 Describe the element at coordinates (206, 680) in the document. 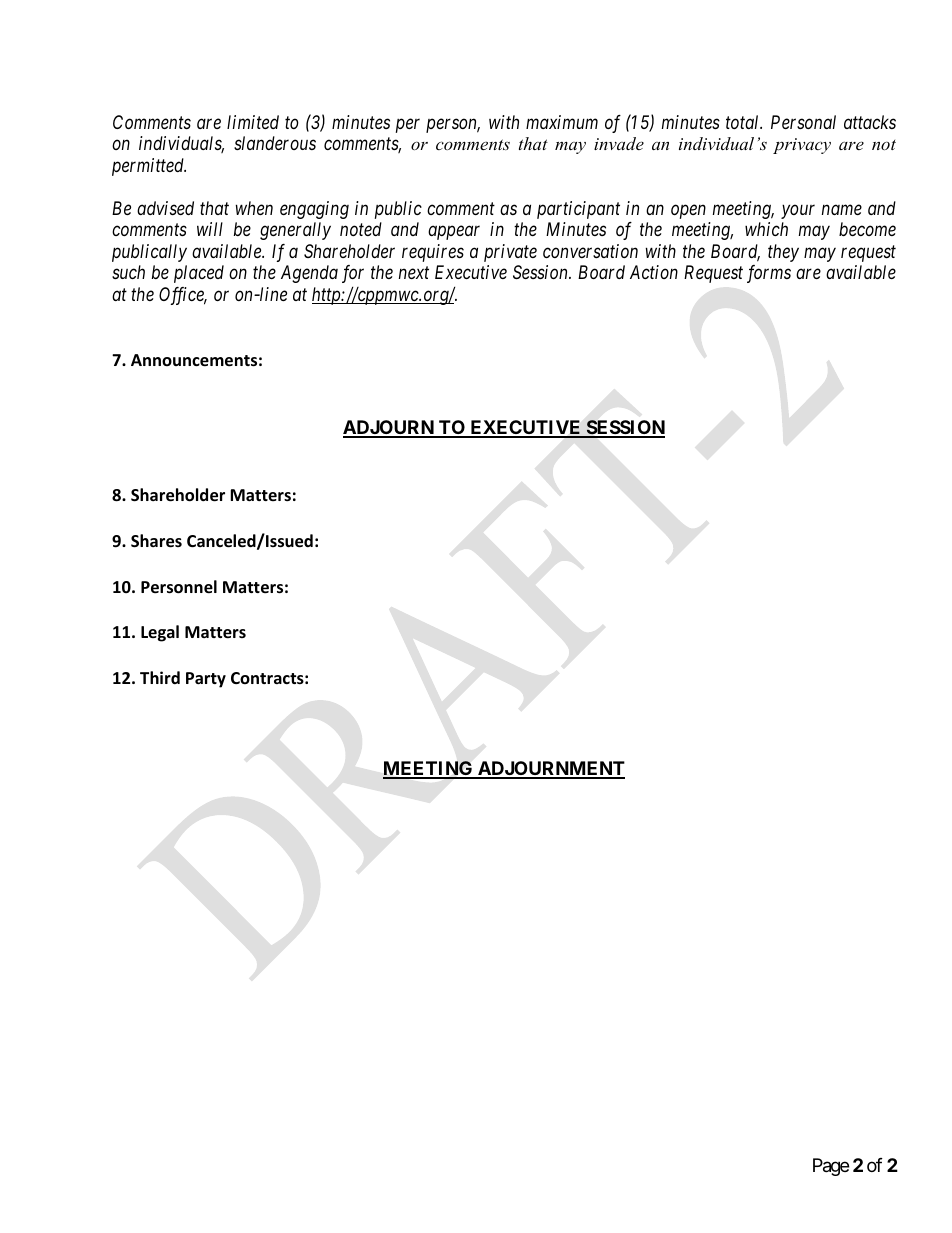

I see `Party` at that location.
